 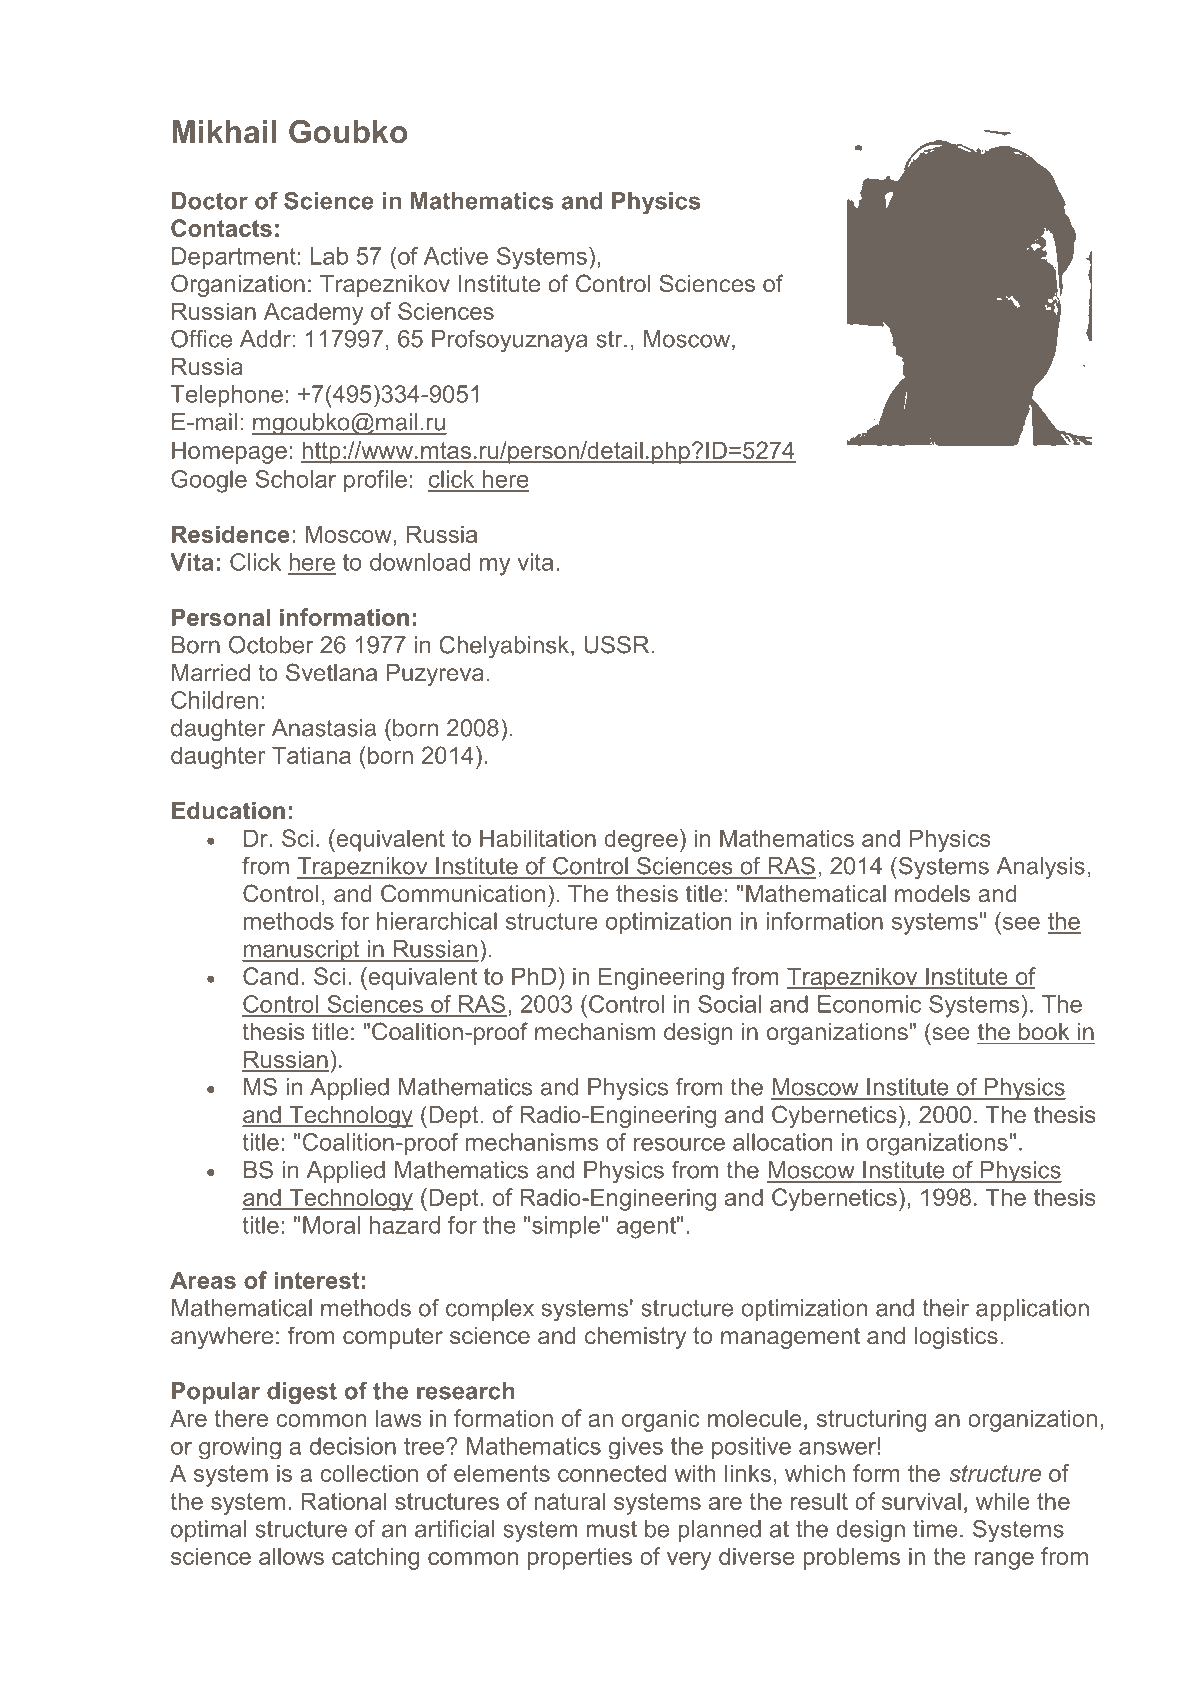 I want to click on models, so click(x=932, y=893).
